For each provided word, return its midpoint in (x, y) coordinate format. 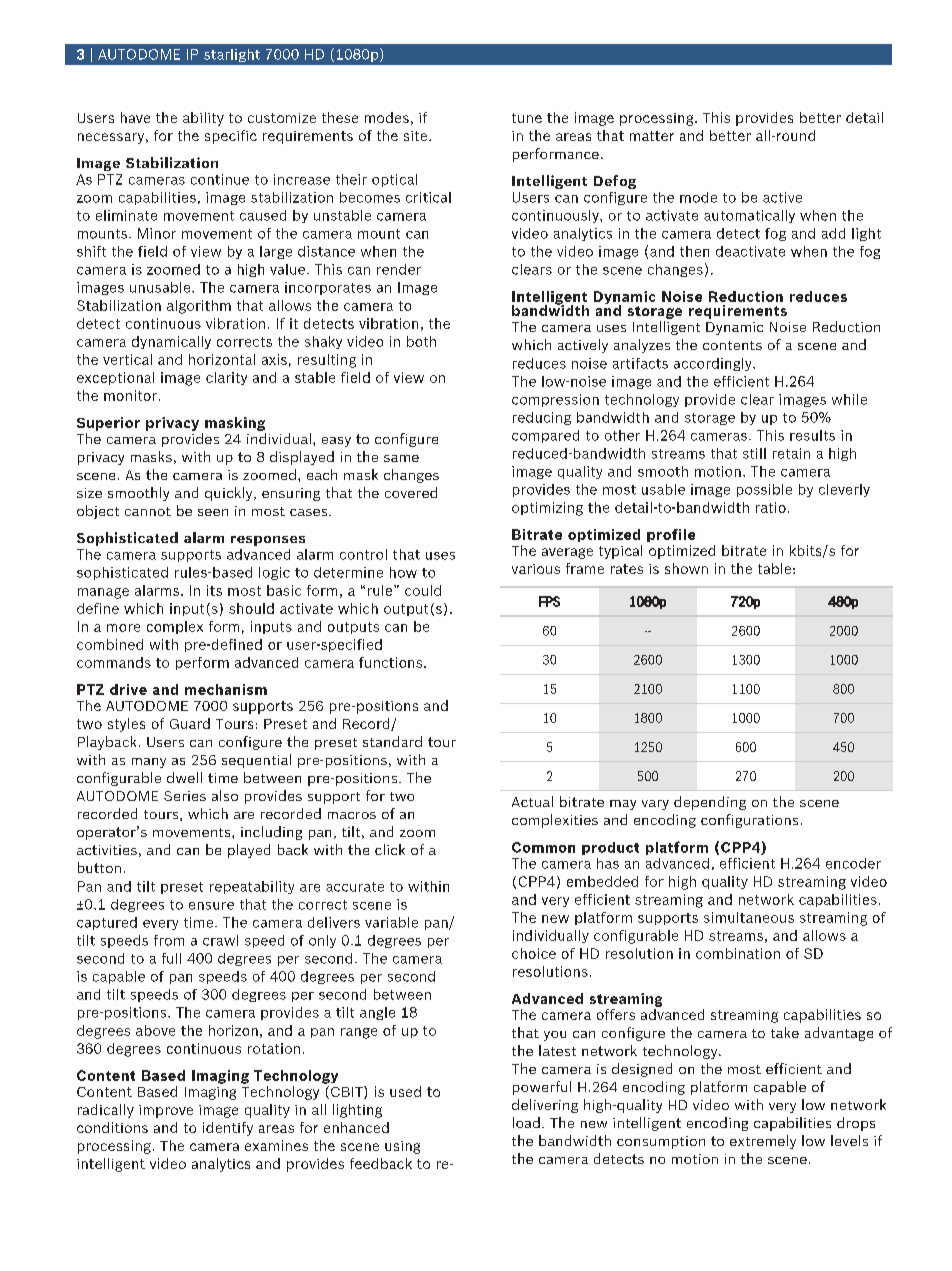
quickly (230, 494)
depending (710, 803)
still (754, 453)
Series (185, 796)
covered (411, 492)
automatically (749, 216)
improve (166, 1111)
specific (231, 137)
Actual (532, 801)
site (417, 136)
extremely (763, 1142)
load (526, 1122)
